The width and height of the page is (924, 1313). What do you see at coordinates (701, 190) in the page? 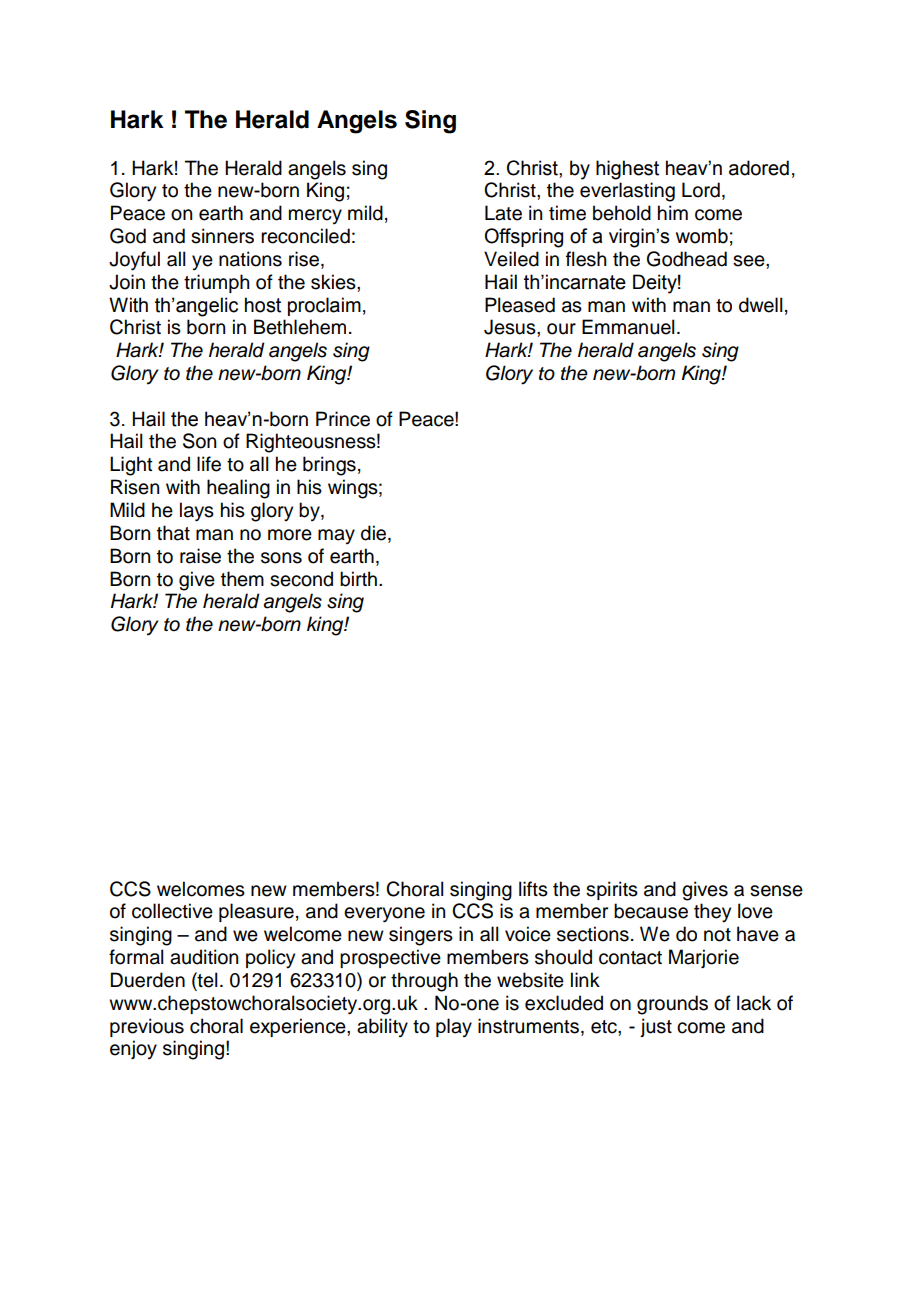
I see `Lord` at bounding box center [701, 190].
